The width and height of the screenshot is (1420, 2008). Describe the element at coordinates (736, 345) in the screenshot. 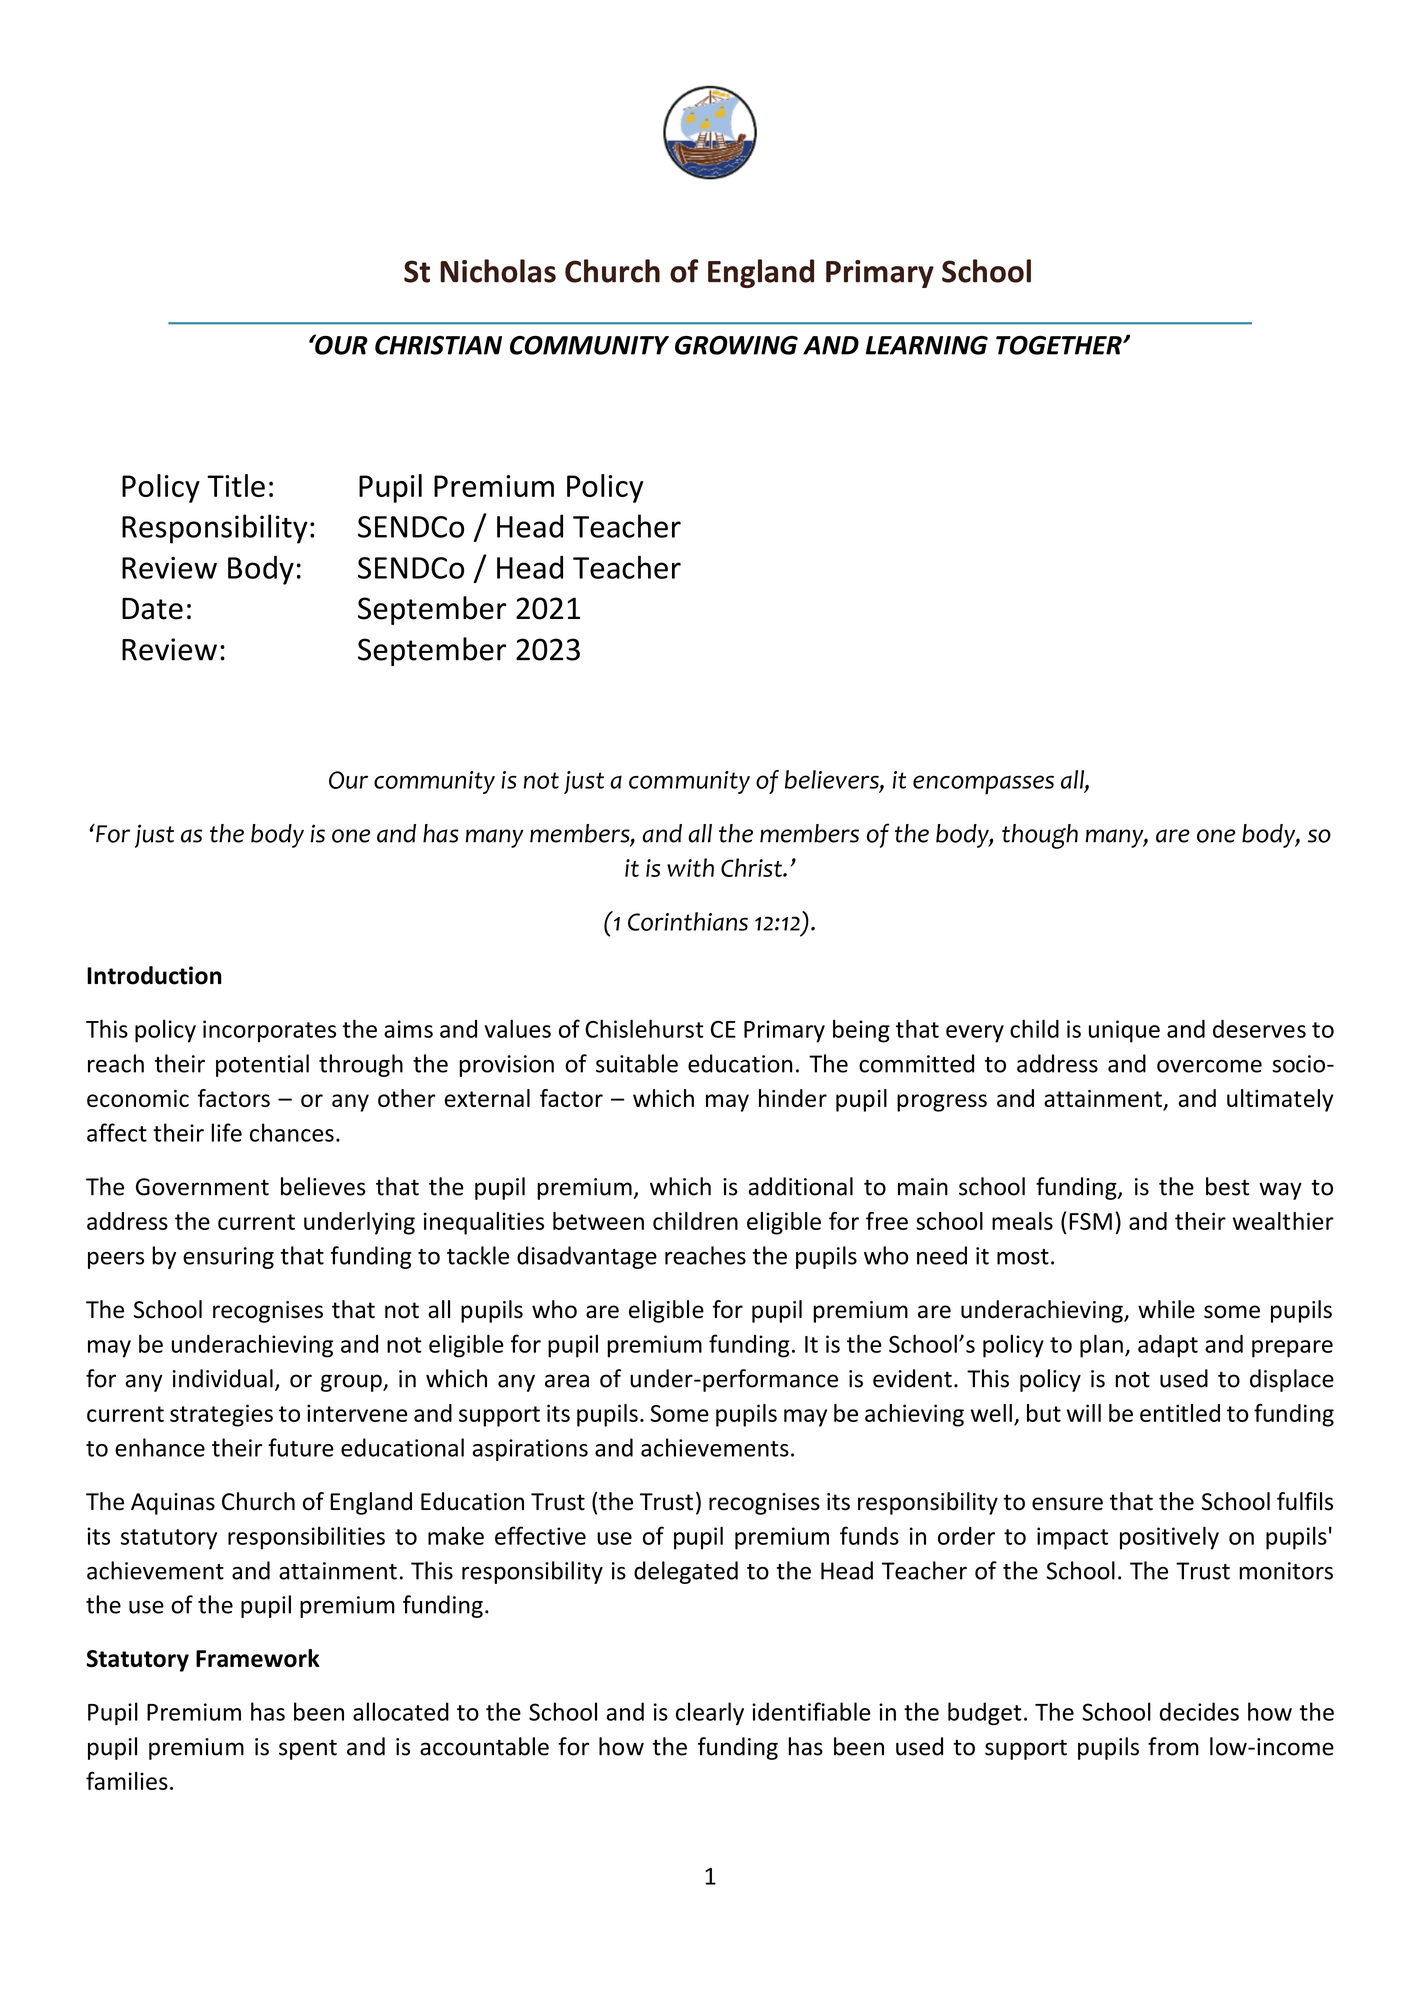

I see `GROWING` at that location.
